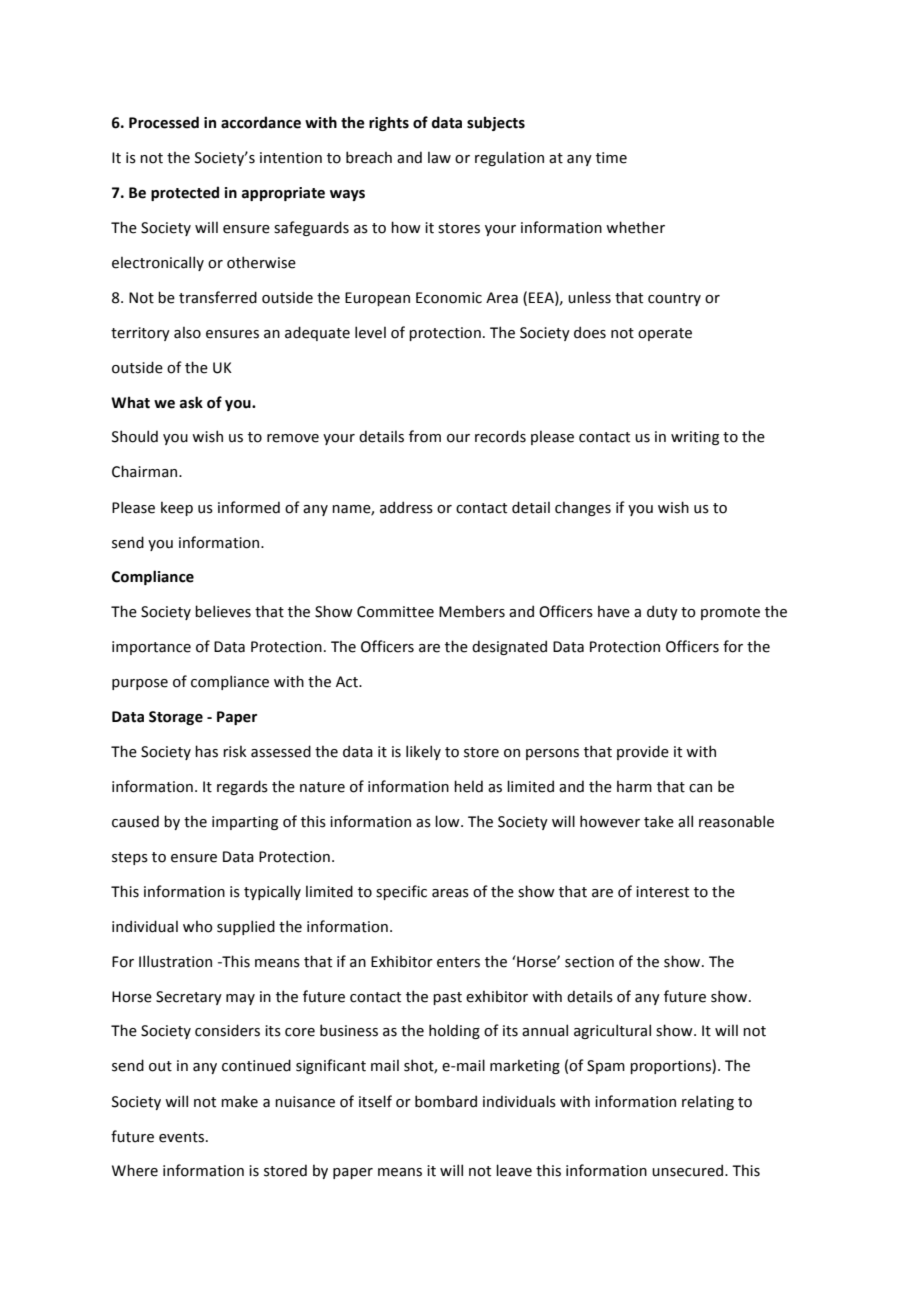 The height and width of the page is (1308, 924). Describe the element at coordinates (185, 193) in the page. I see `protected` at that location.
